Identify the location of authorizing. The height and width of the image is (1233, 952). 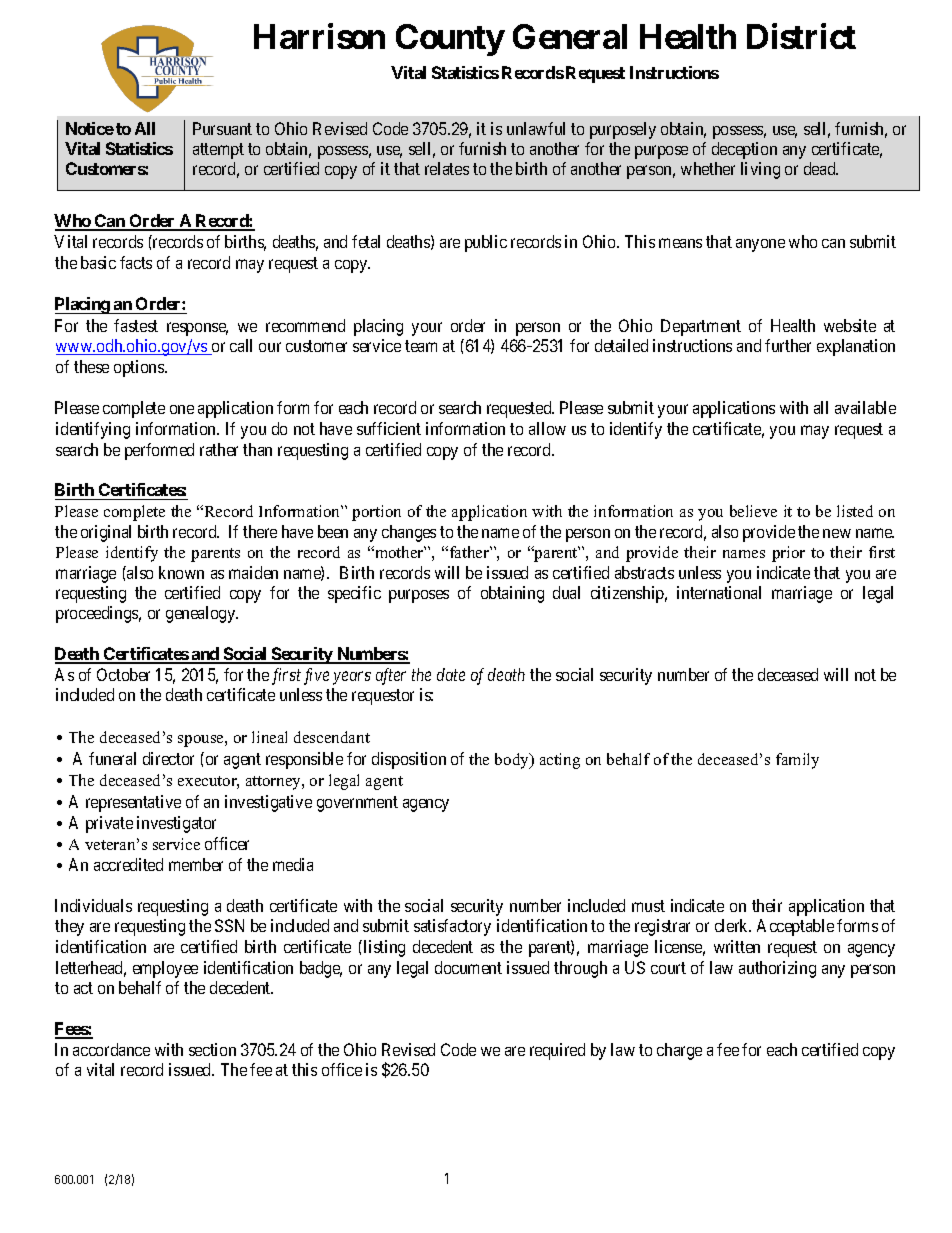
(777, 969).
